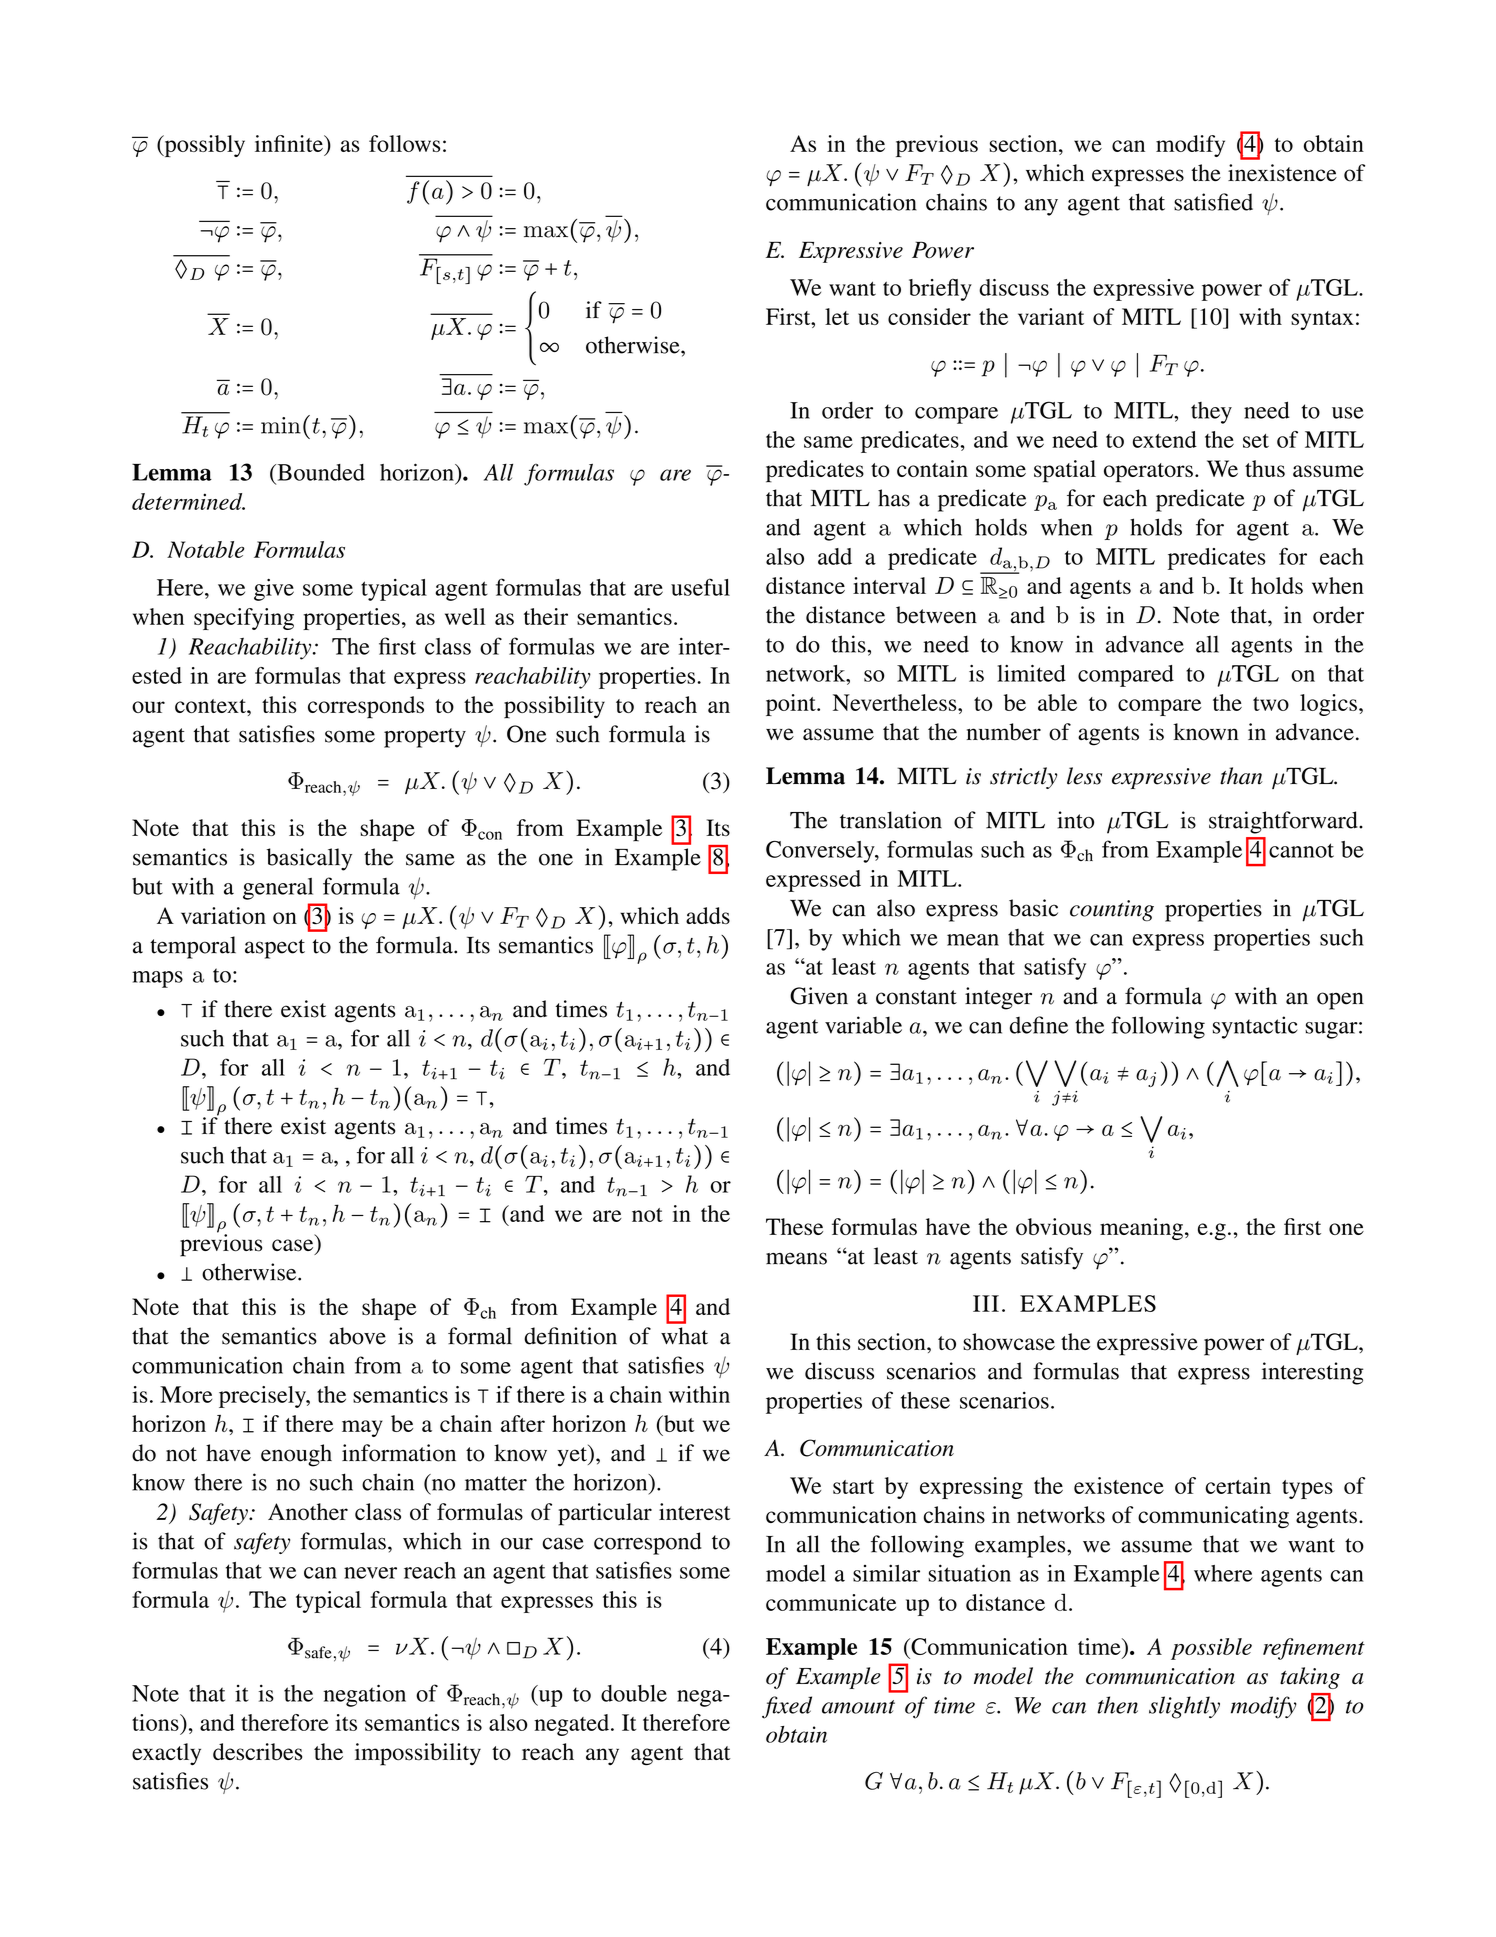 The height and width of the screenshot is (1937, 1496). I want to click on aspect, so click(275, 949).
